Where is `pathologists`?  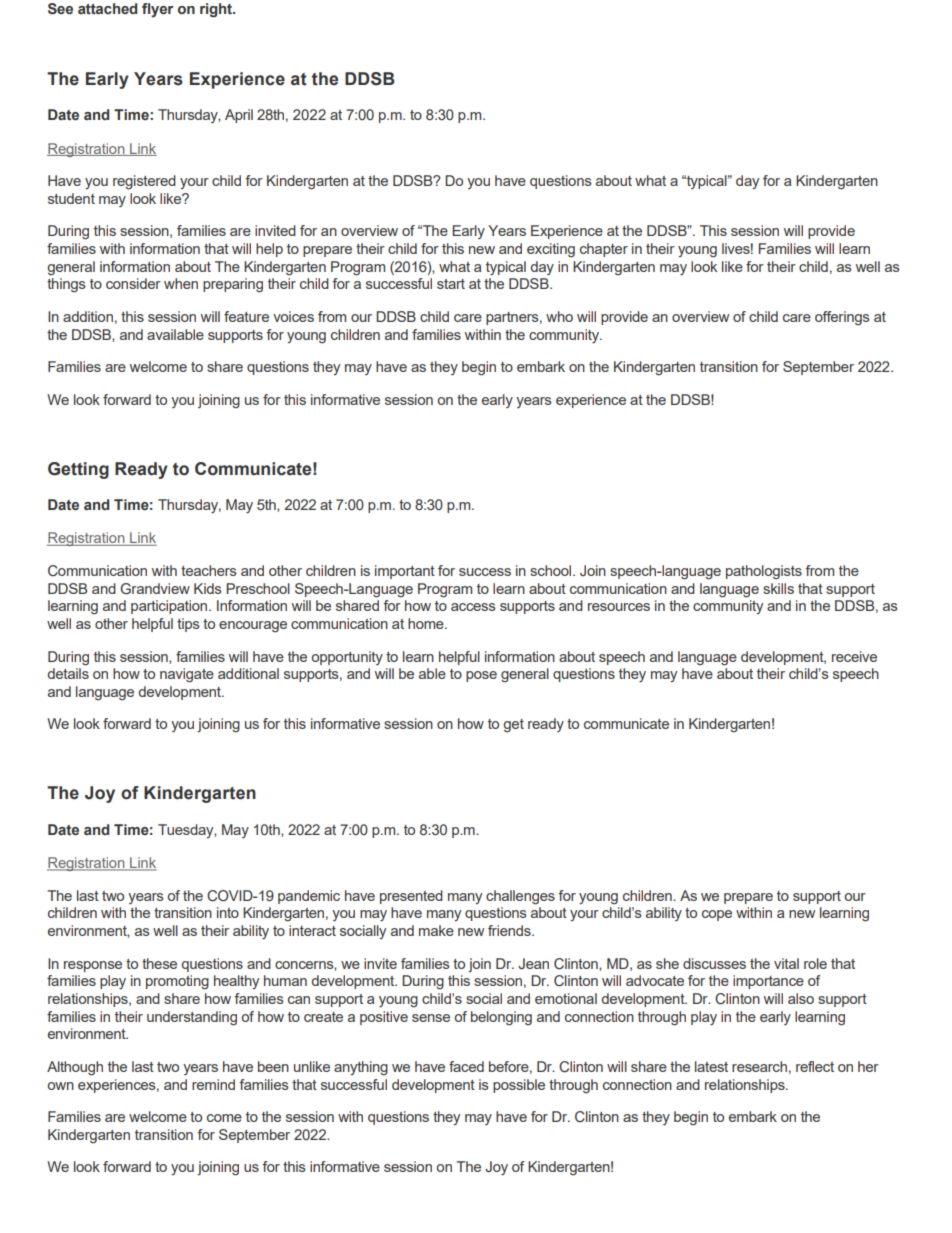 pathologists is located at coordinates (764, 572).
